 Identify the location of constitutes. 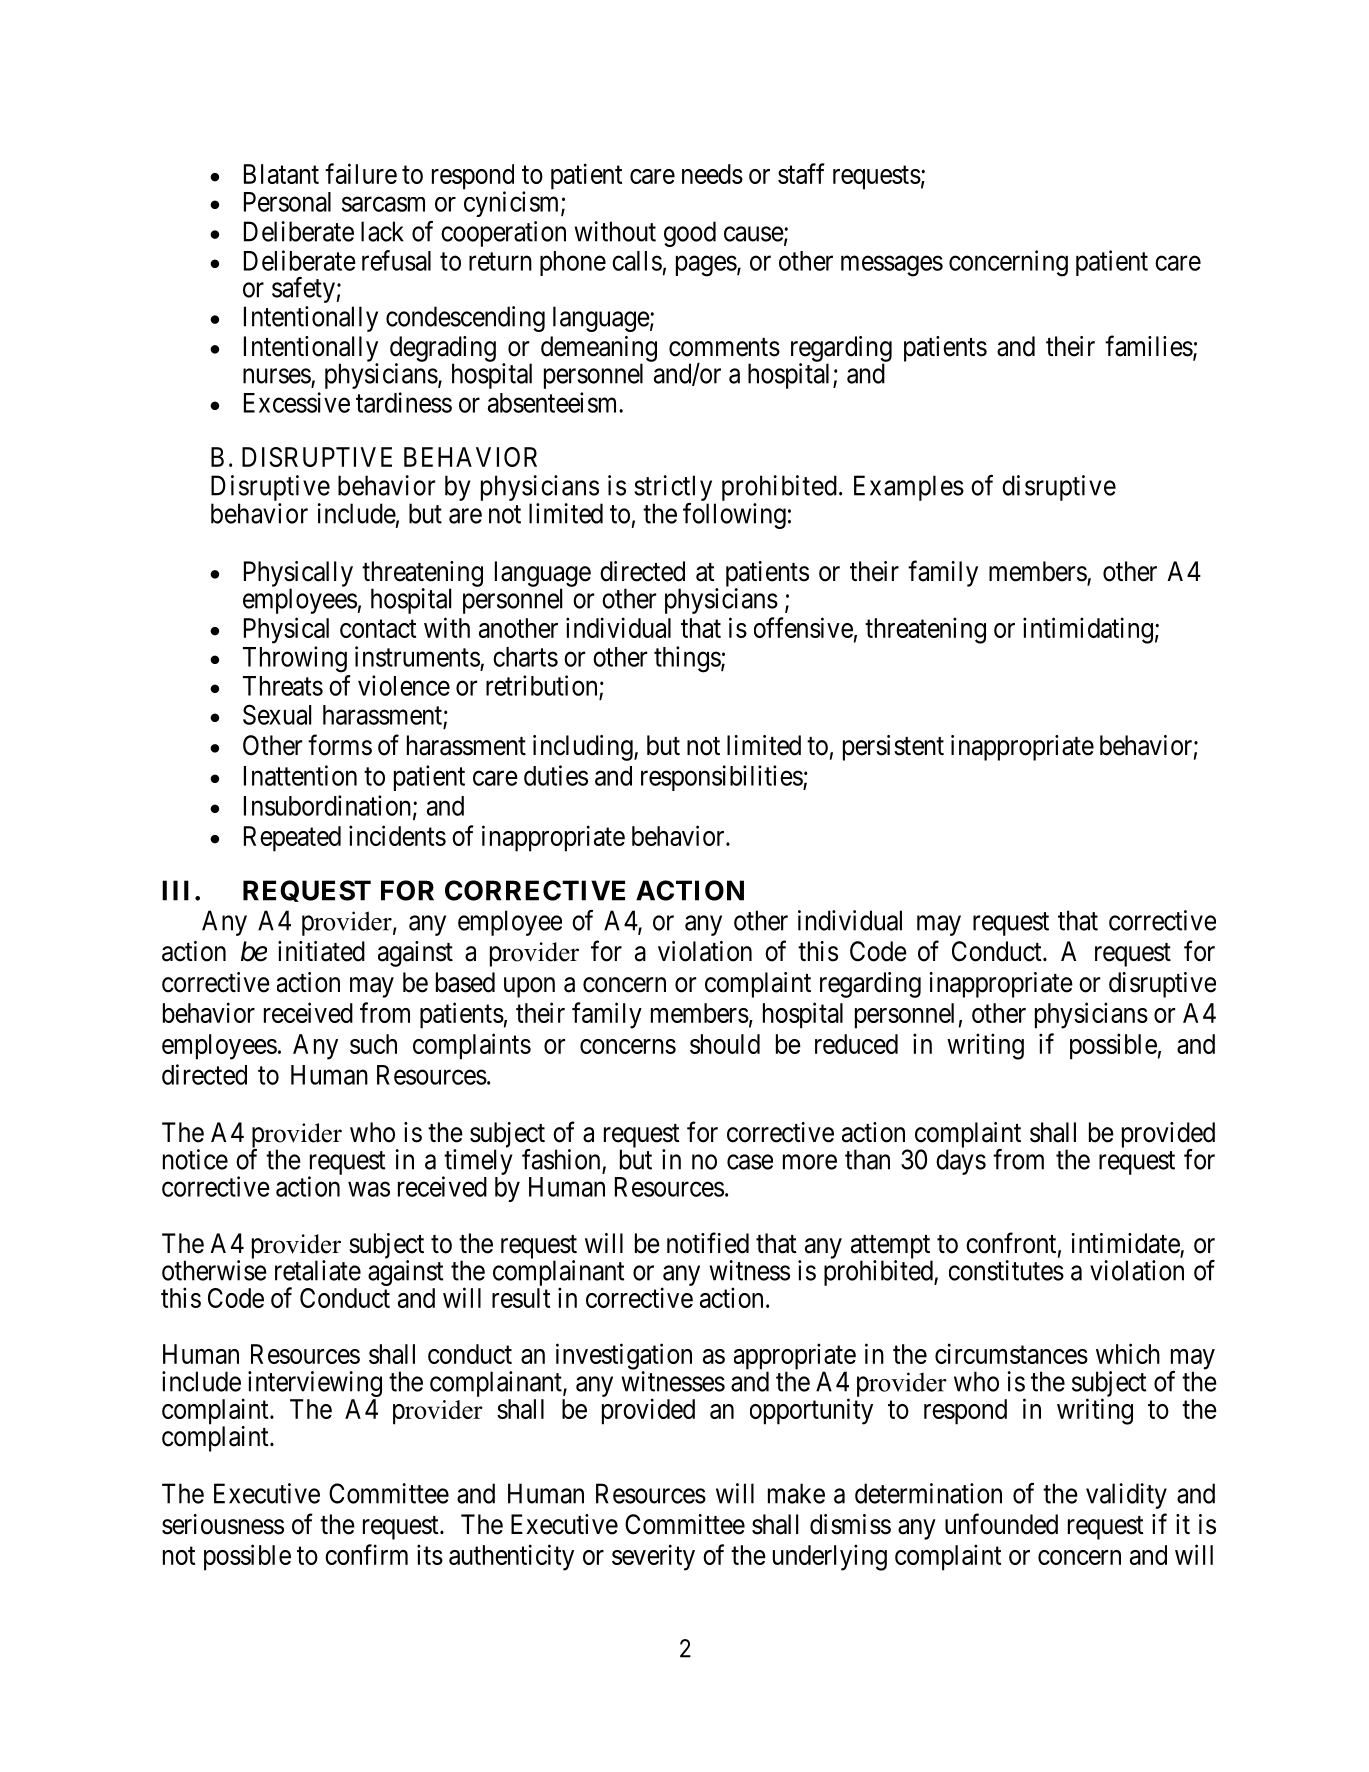
(1006, 1270).
